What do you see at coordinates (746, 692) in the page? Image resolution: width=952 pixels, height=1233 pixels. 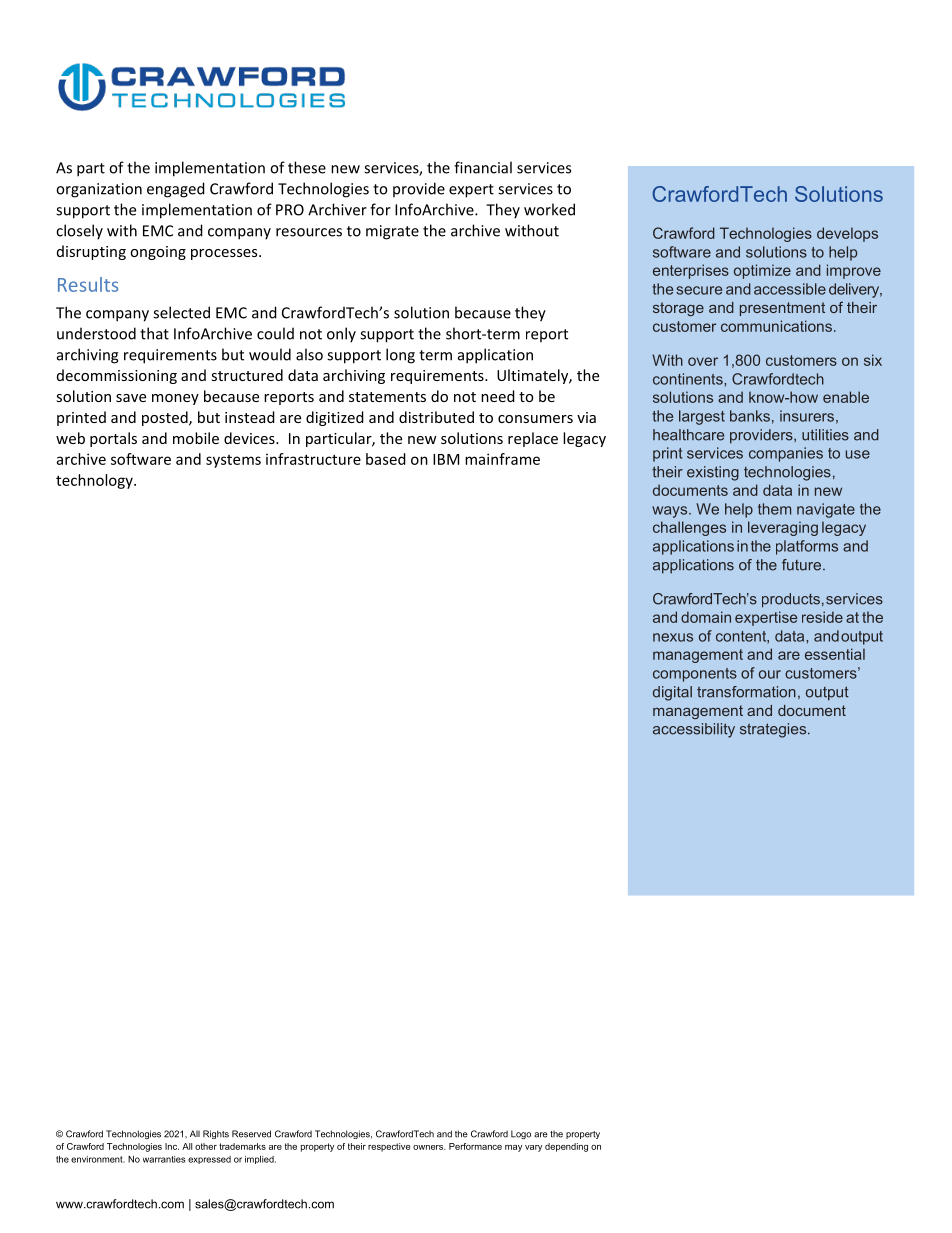 I see `transformation` at bounding box center [746, 692].
